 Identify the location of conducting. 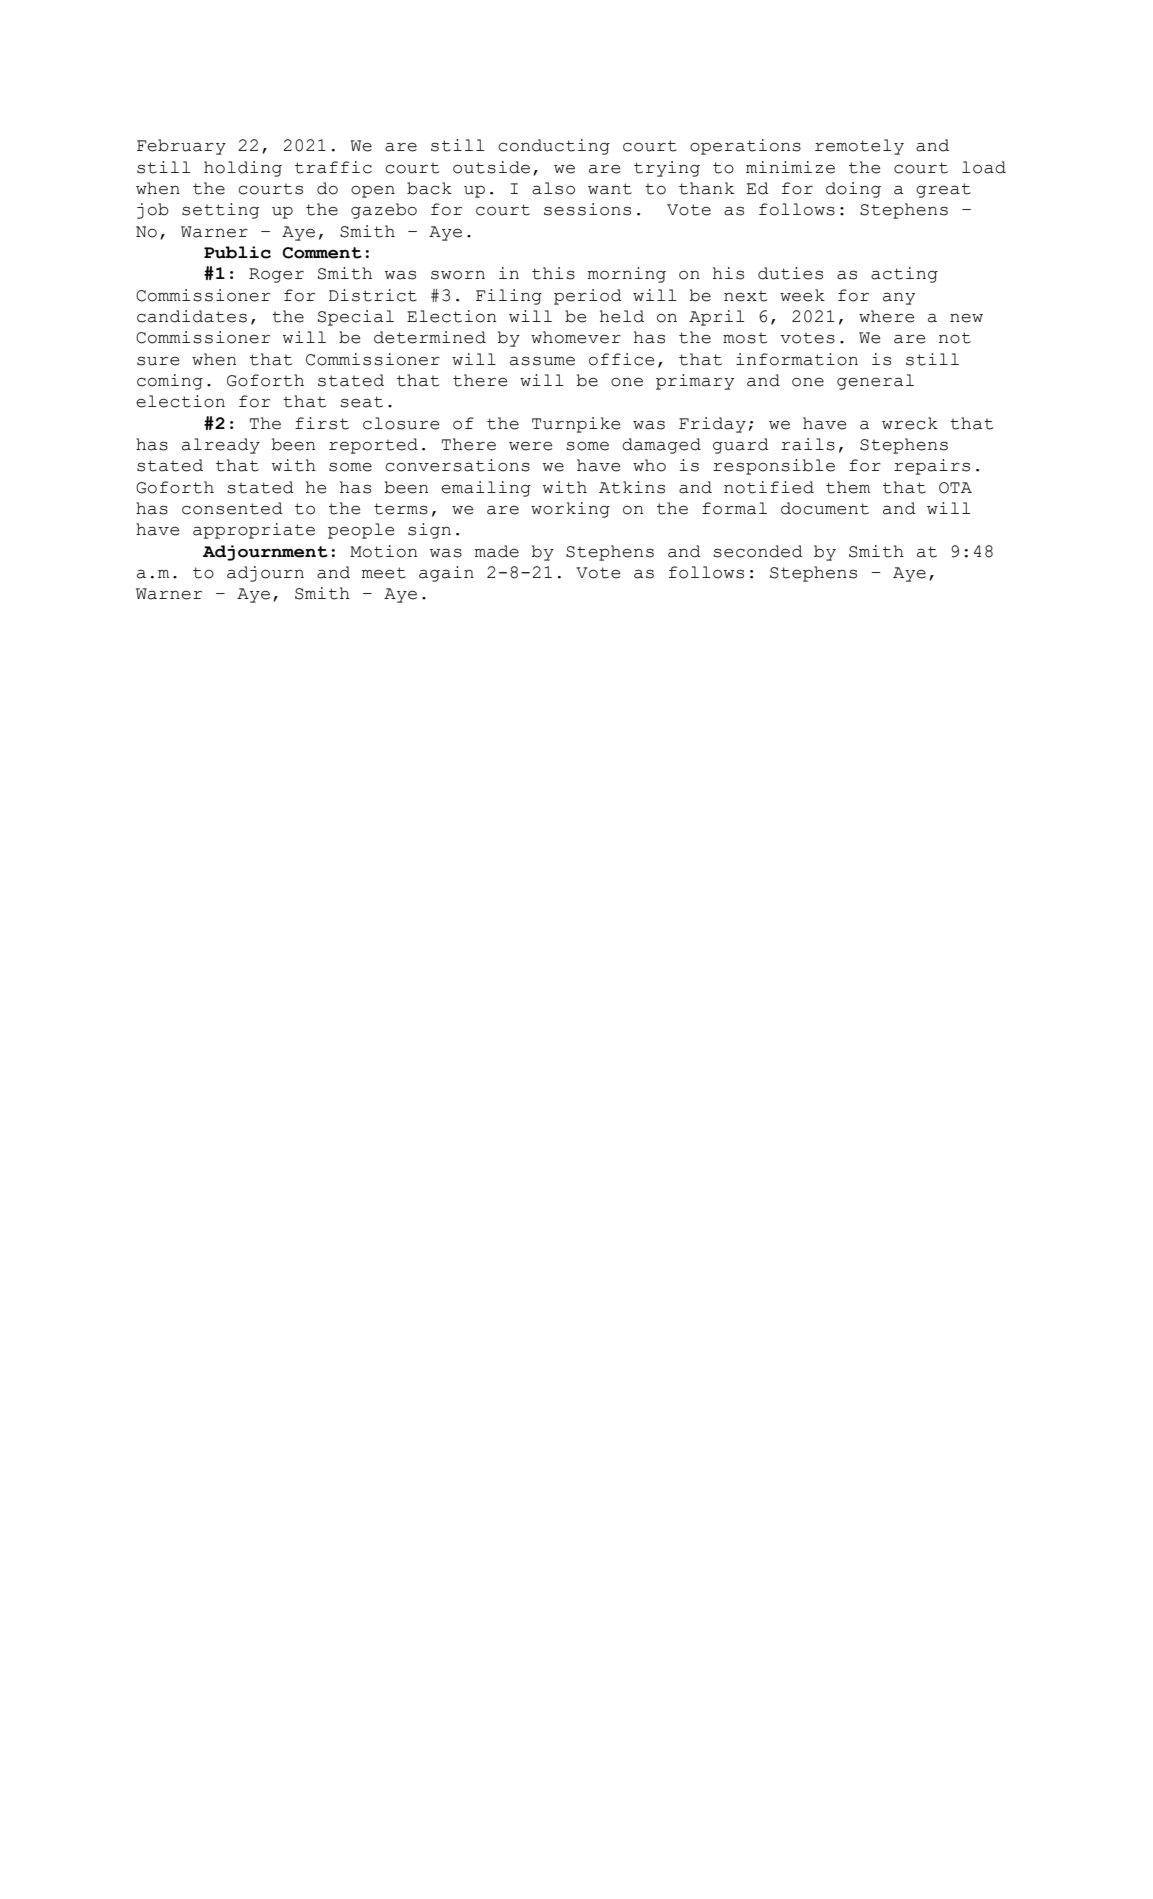
(554, 147).
